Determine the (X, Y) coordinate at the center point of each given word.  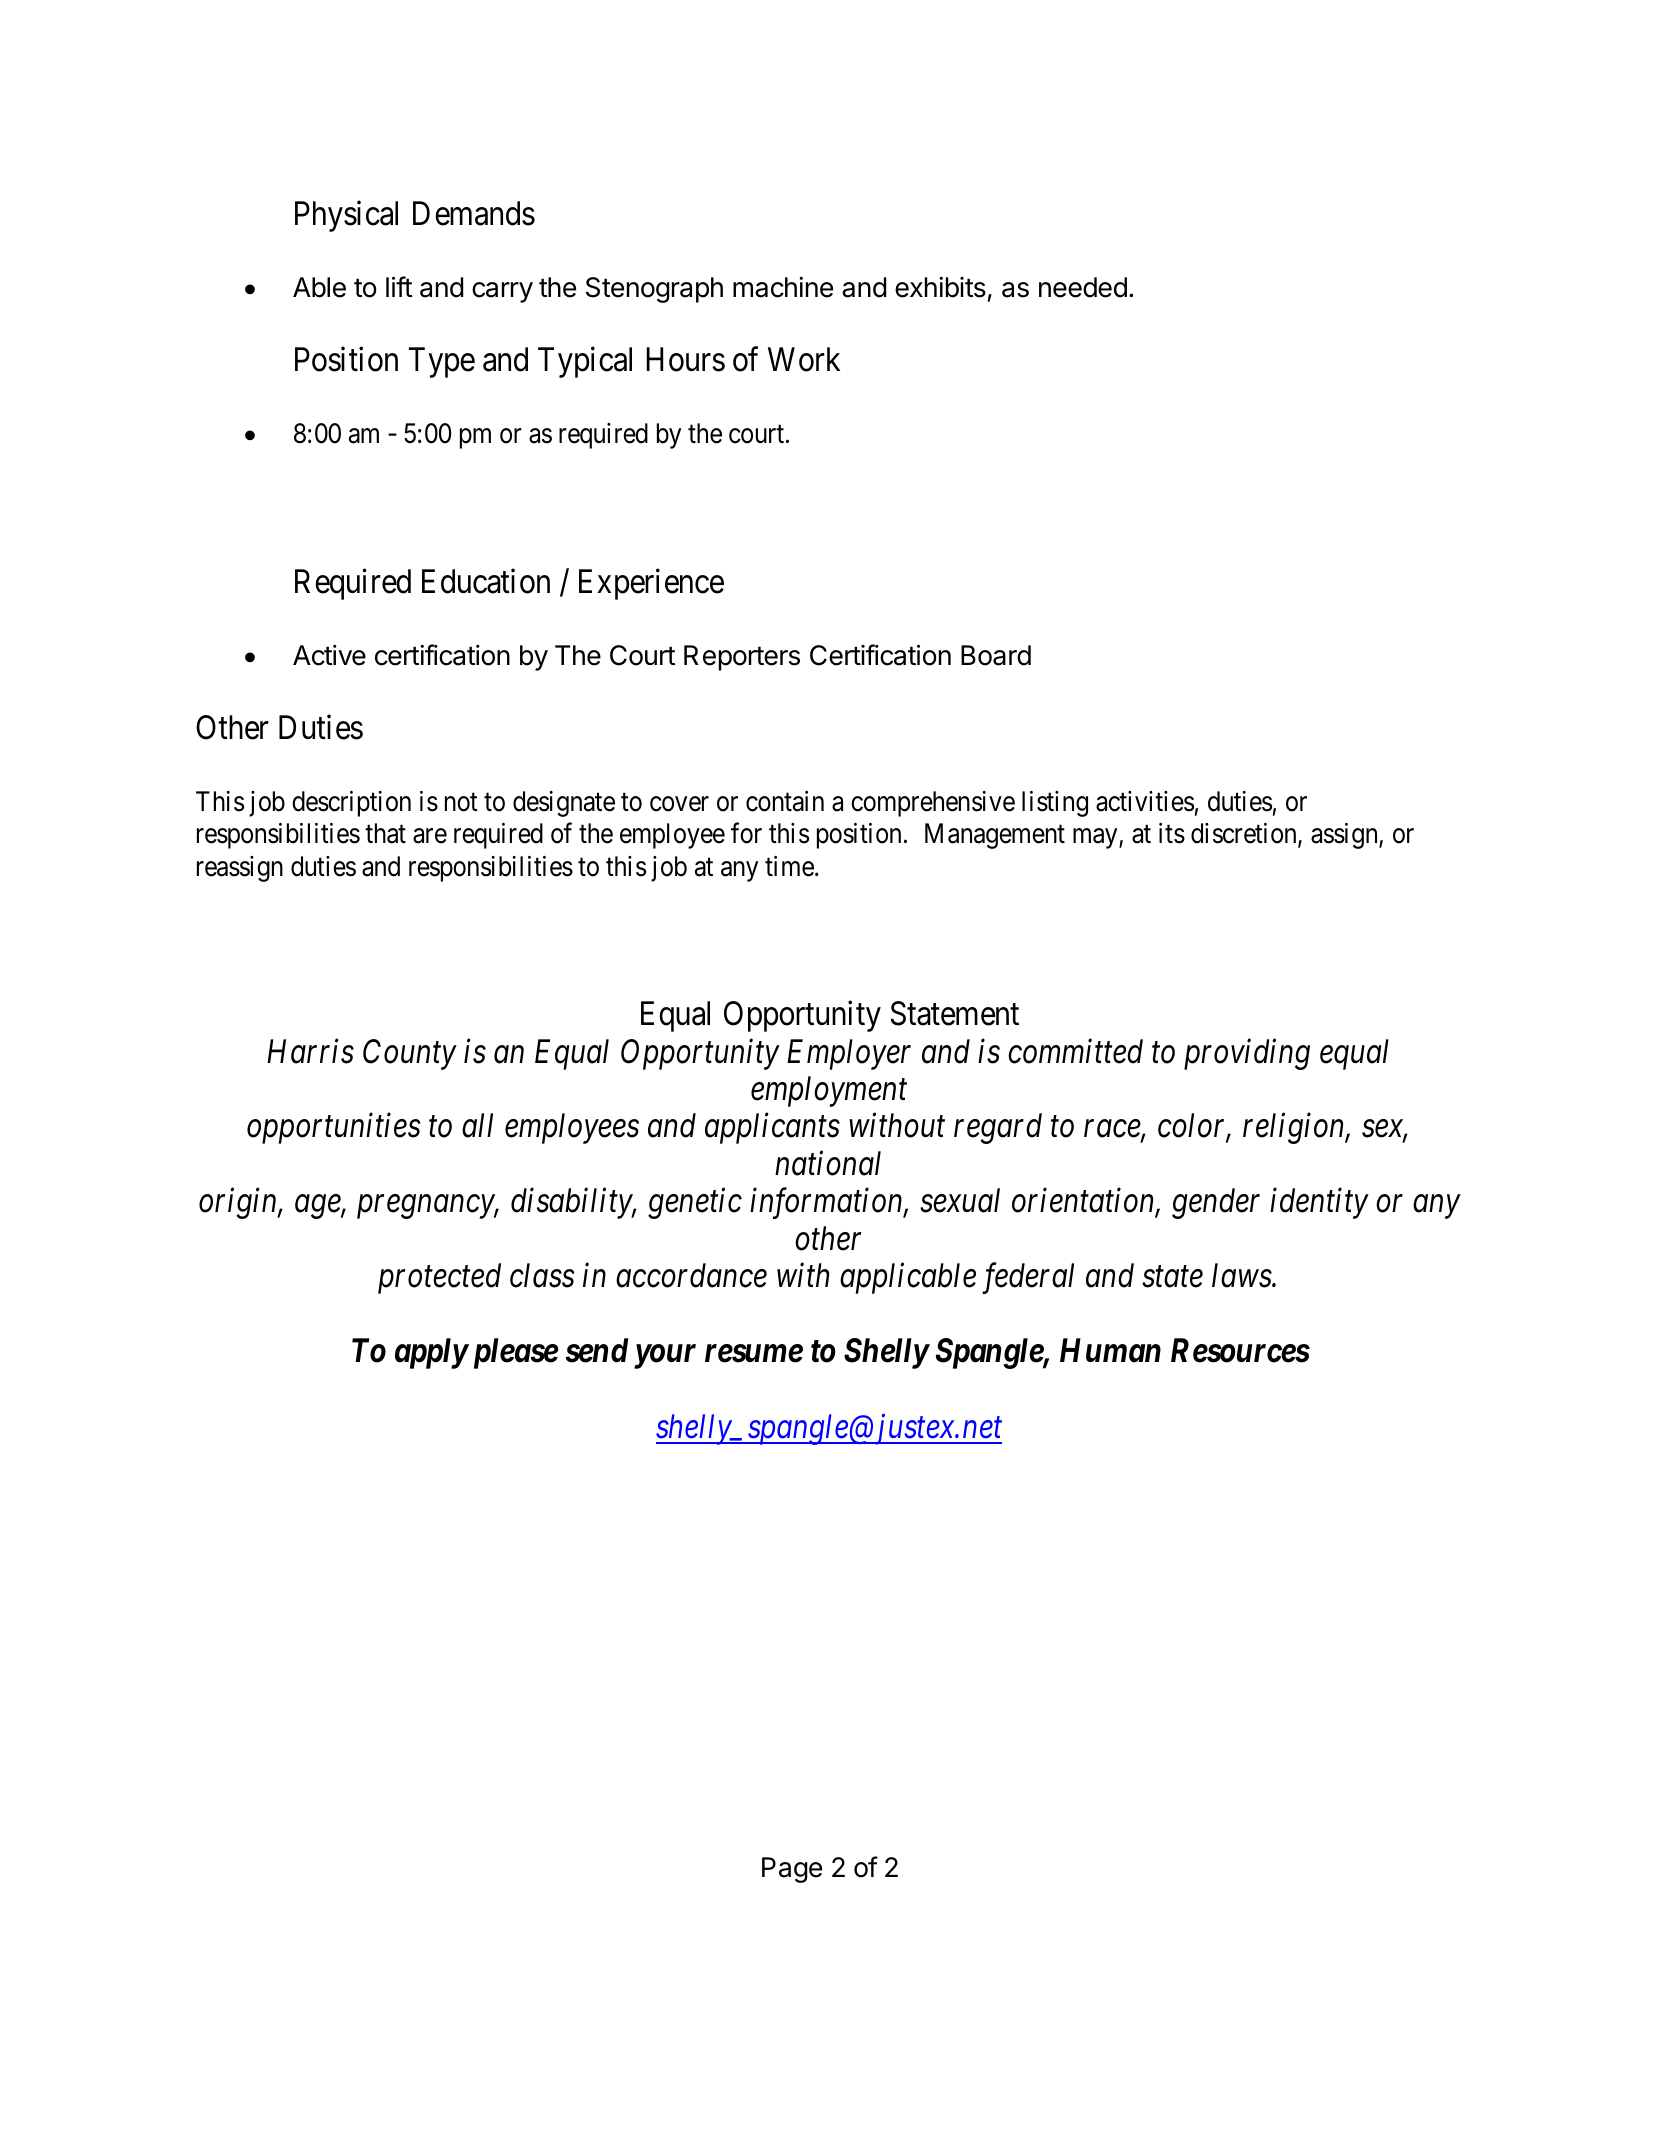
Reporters (742, 658)
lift (399, 286)
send (597, 1350)
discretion (1245, 835)
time (789, 866)
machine (783, 287)
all (477, 1125)
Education (486, 581)
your (665, 1357)
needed (1083, 287)
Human (1110, 1351)
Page (792, 1870)
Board (996, 655)
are (430, 836)
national (828, 1163)
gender (1216, 1203)
